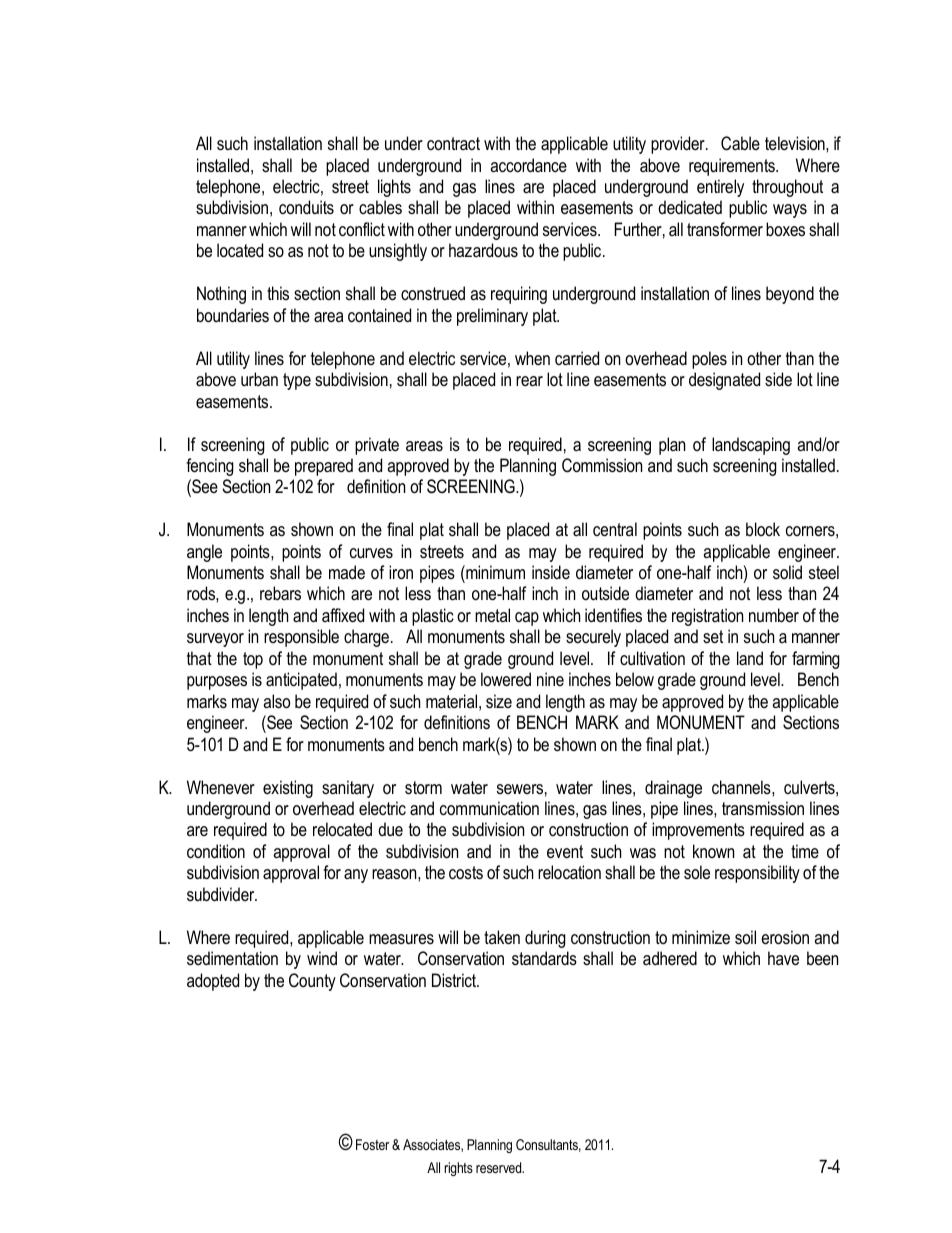 Image resolution: width=952 pixels, height=1233 pixels. Describe the element at coordinates (306, 207) in the screenshot. I see `conduits` at that location.
